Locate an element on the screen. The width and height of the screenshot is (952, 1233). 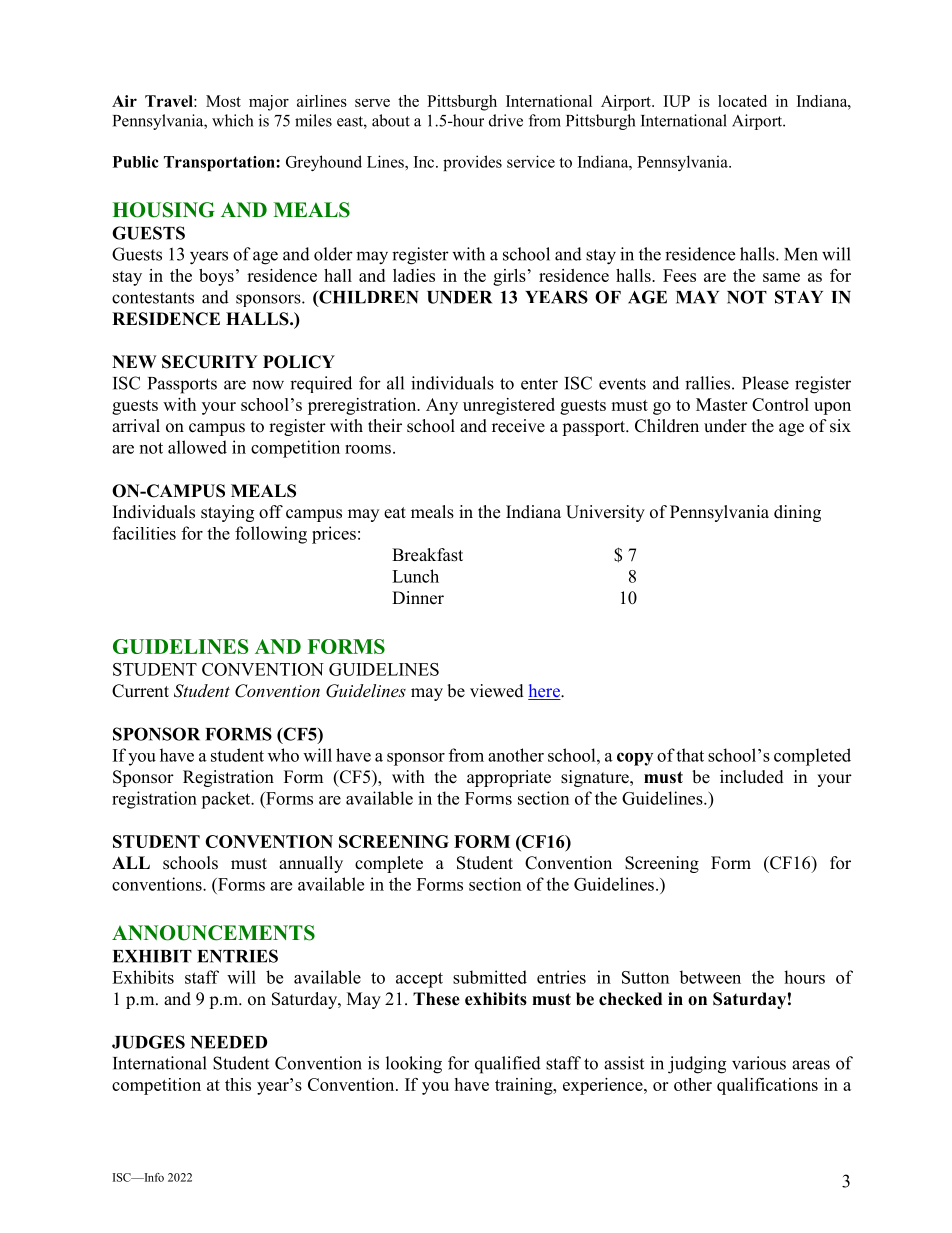
included is located at coordinates (752, 777).
